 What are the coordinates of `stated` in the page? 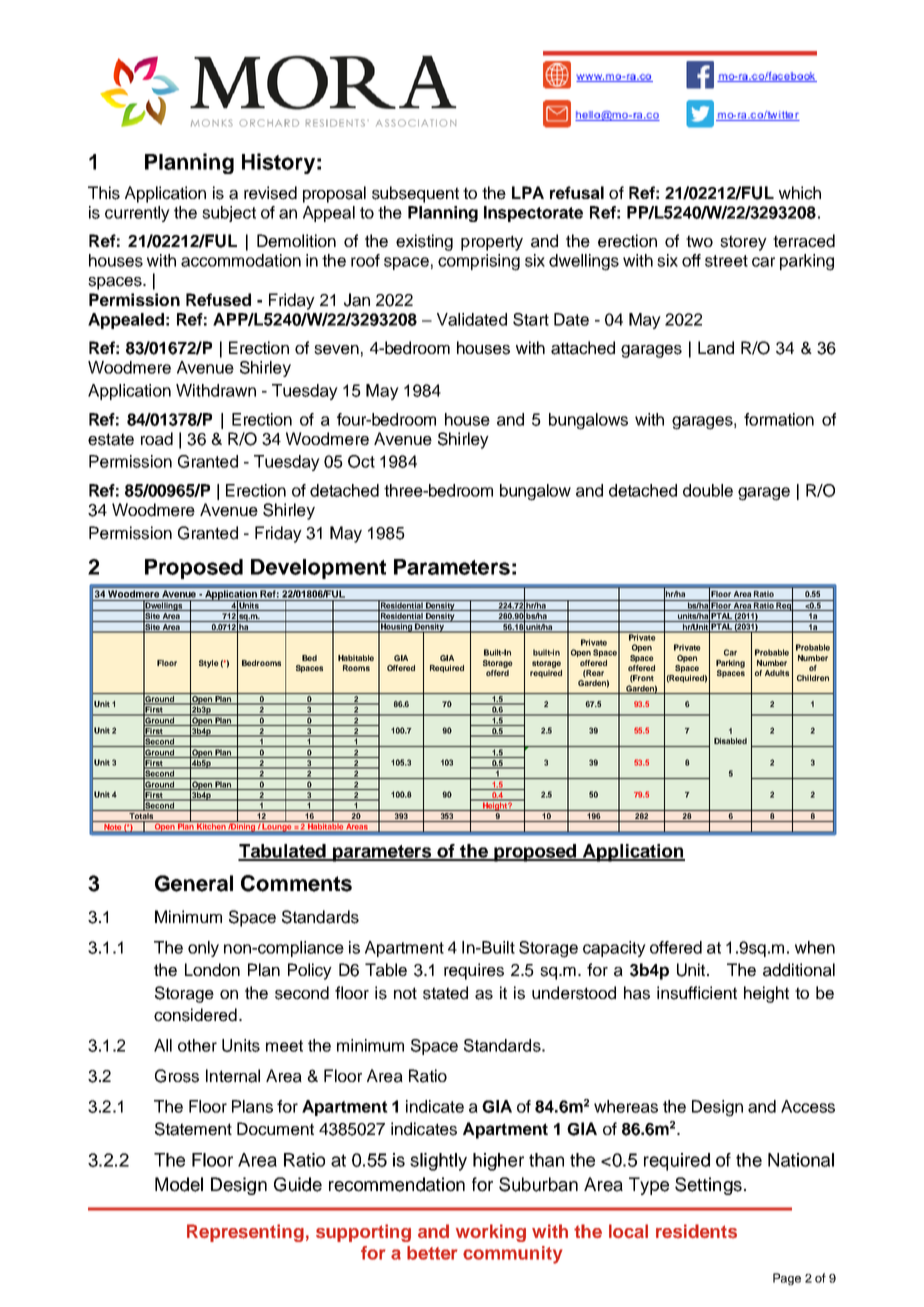 It's located at (445, 993).
